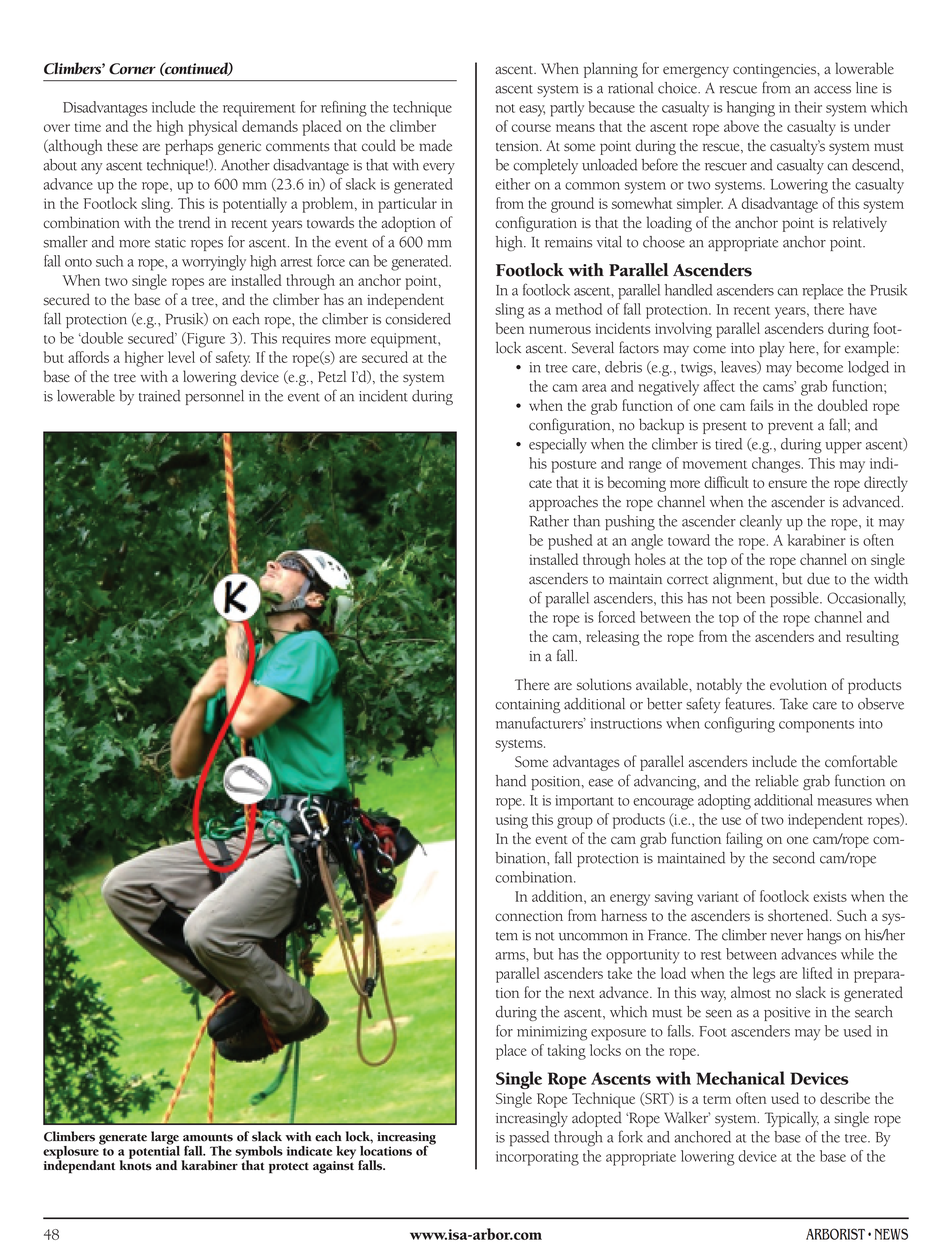  I want to click on shortened, so click(799, 915).
